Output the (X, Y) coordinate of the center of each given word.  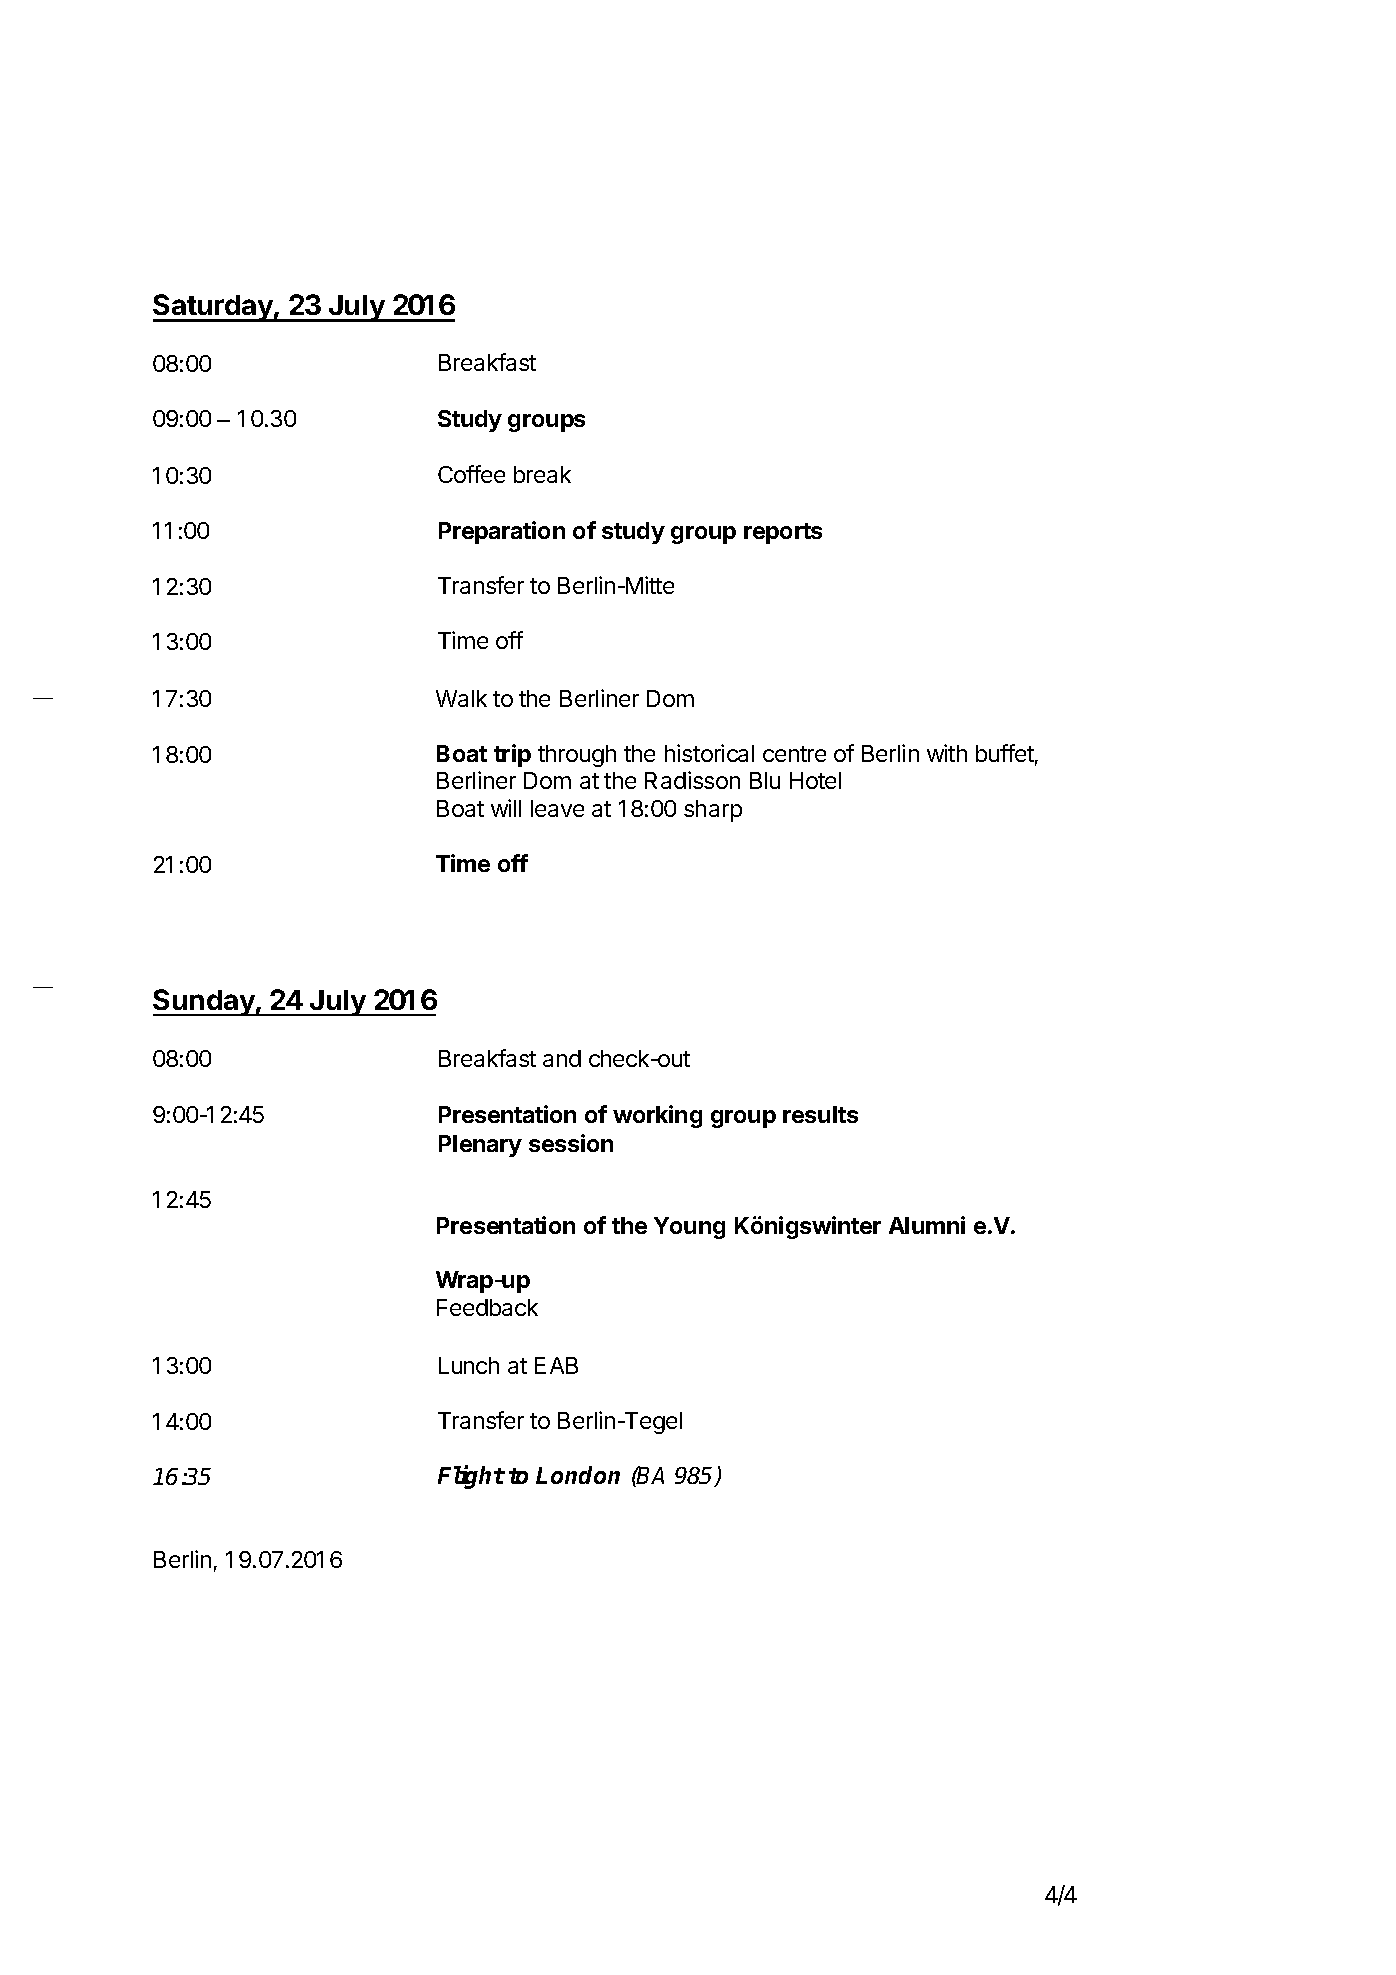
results (820, 1114)
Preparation (502, 532)
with (947, 753)
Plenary (480, 1146)
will (506, 808)
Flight (471, 1477)
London (578, 1475)
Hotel (815, 780)
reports (783, 533)
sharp (713, 811)
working (657, 1116)
